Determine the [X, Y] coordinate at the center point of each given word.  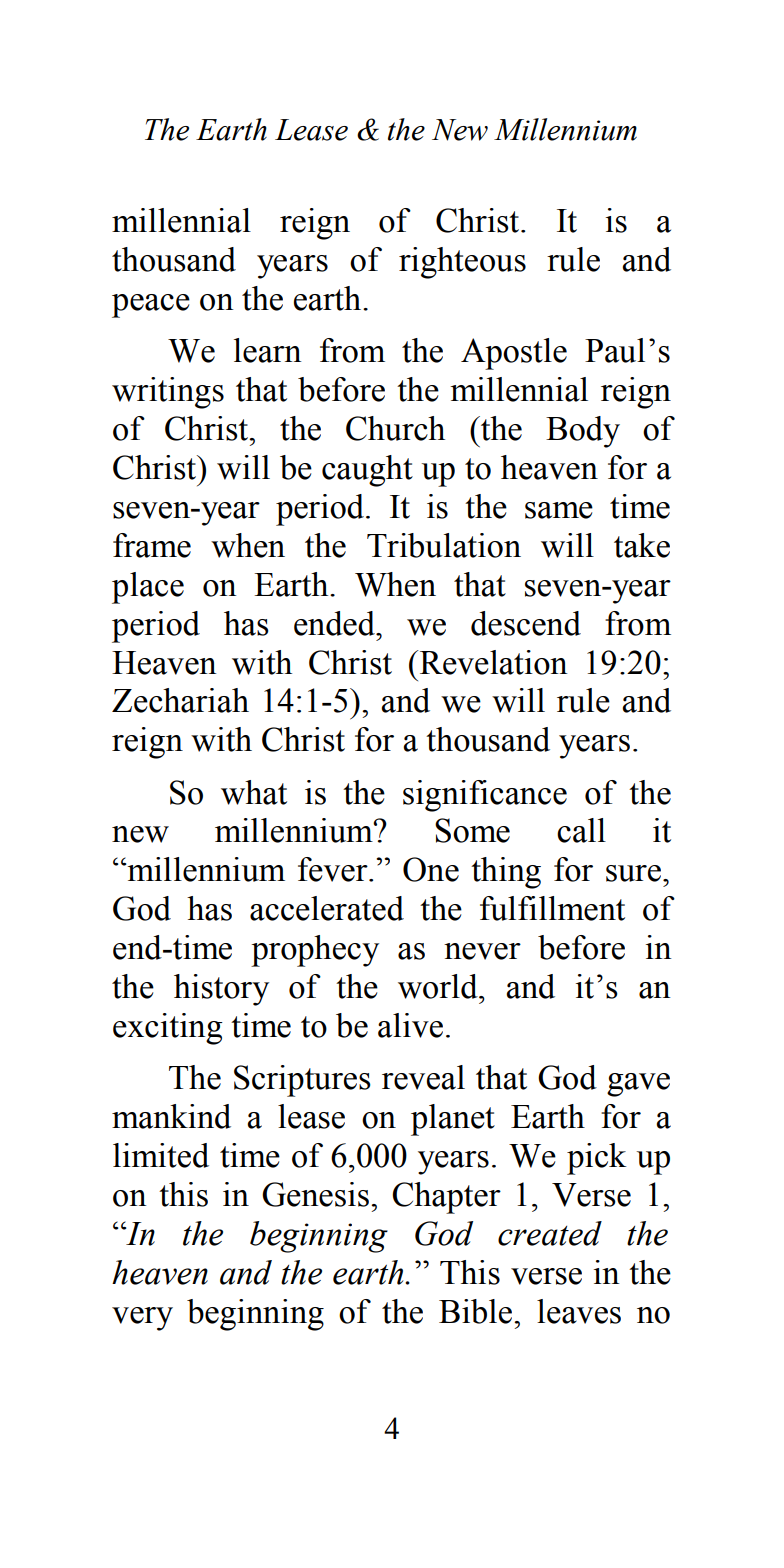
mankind [171, 1116]
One [431, 869]
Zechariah [180, 700]
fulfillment [552, 908]
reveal [423, 1077]
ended [335, 623]
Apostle [514, 354]
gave [638, 1085]
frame [152, 545]
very [142, 1319]
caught [367, 471]
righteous [462, 263]
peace [151, 306]
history [221, 990]
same [559, 510]
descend [526, 623]
